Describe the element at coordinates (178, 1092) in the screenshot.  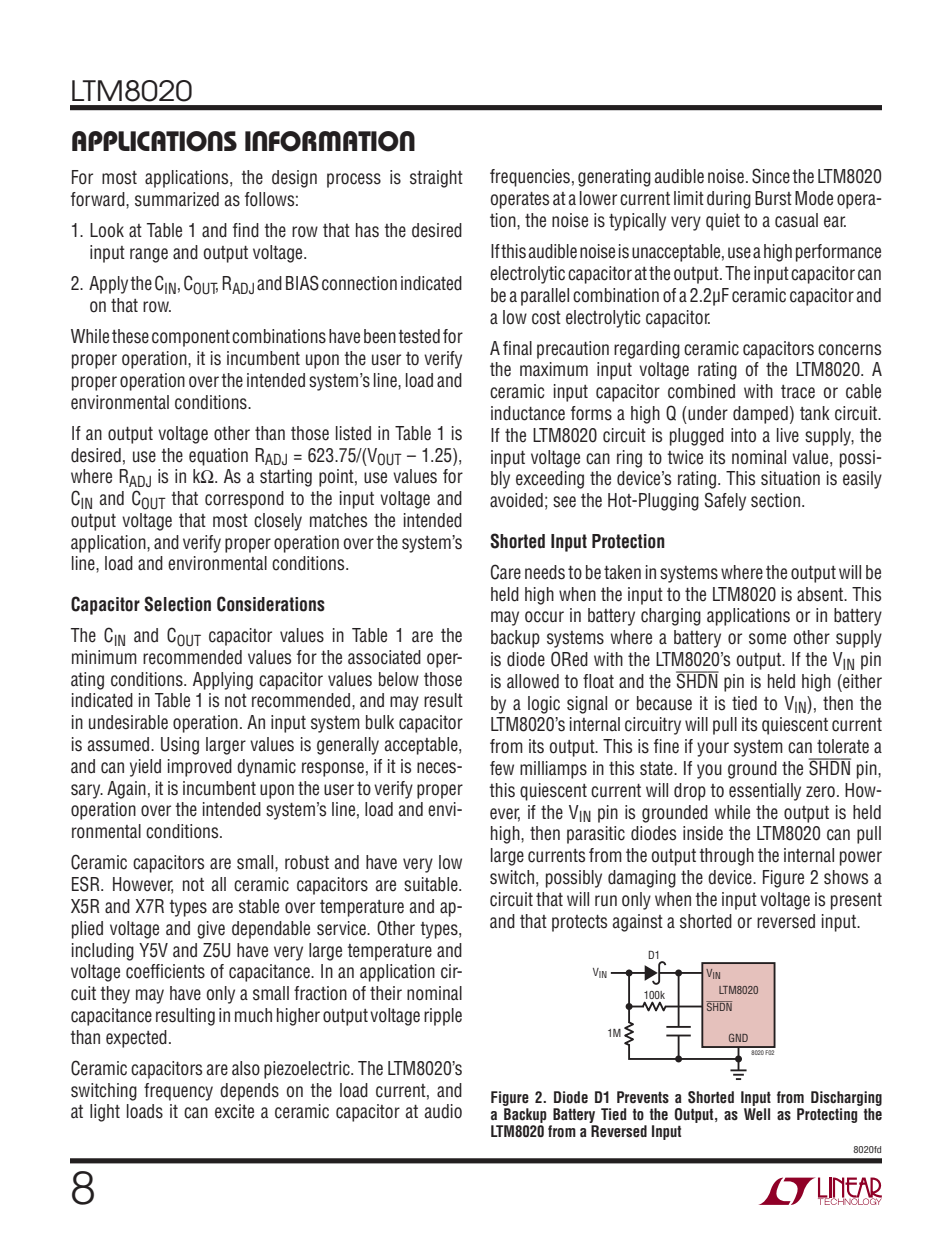
I see `frequency` at that location.
